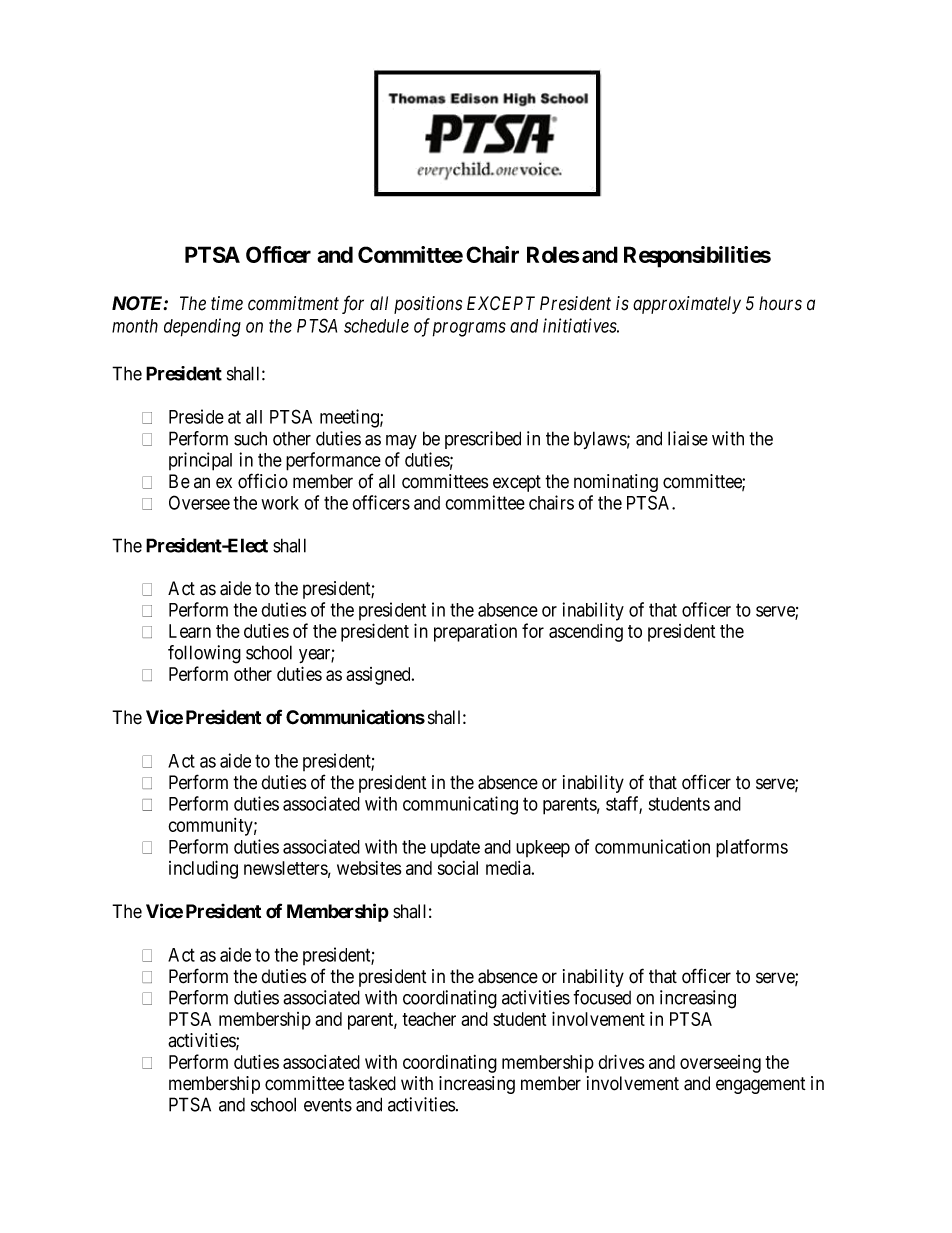 This document has width=952, height=1233. Describe the element at coordinates (752, 848) in the document. I see `platforms` at that location.
